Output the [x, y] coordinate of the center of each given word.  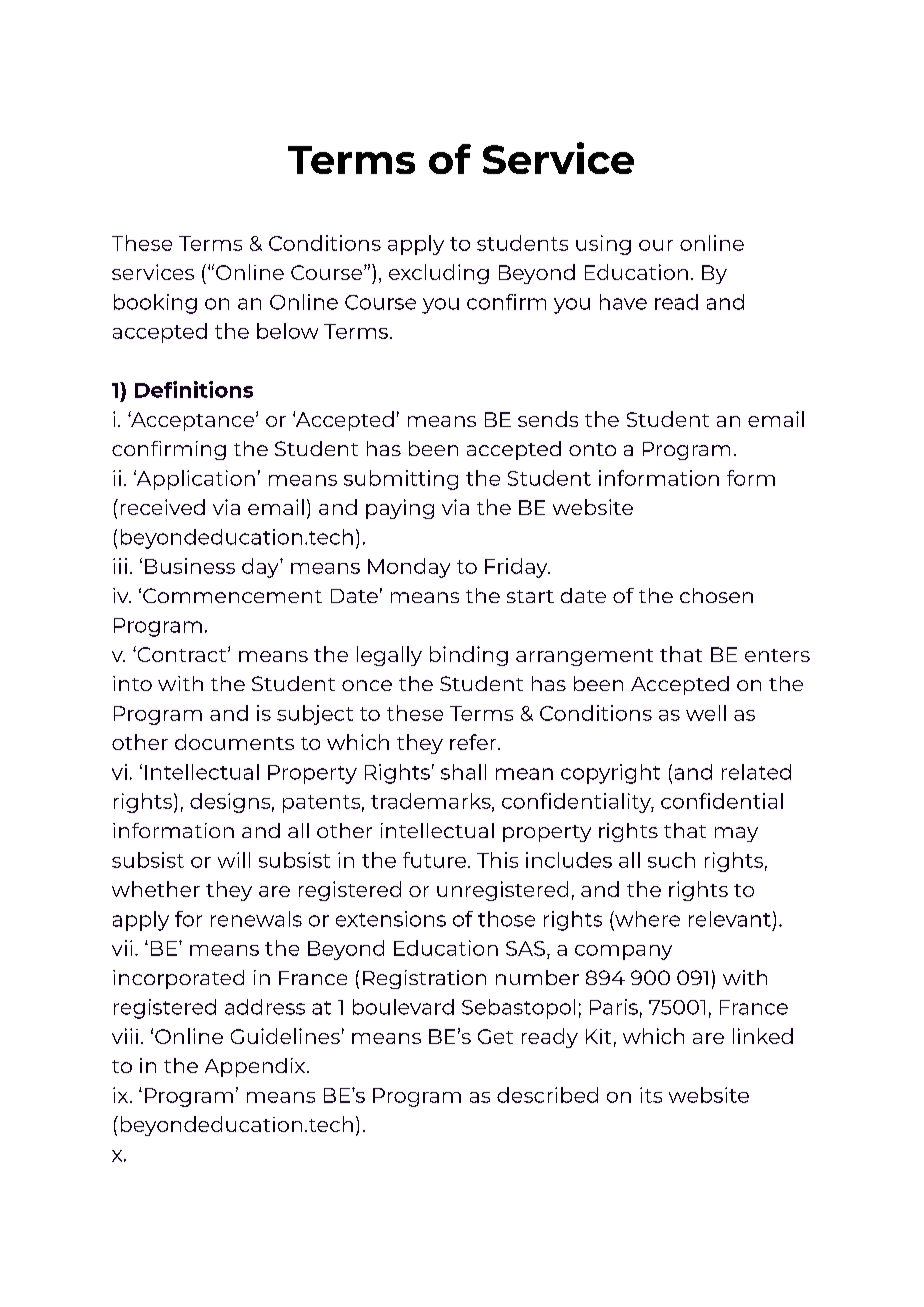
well [706, 713]
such [671, 860]
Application [194, 480]
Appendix [256, 1067]
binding [469, 656]
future [434, 860]
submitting [401, 480]
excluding [439, 274]
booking [155, 304]
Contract [182, 654]
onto [592, 449]
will [234, 860]
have [623, 302]
